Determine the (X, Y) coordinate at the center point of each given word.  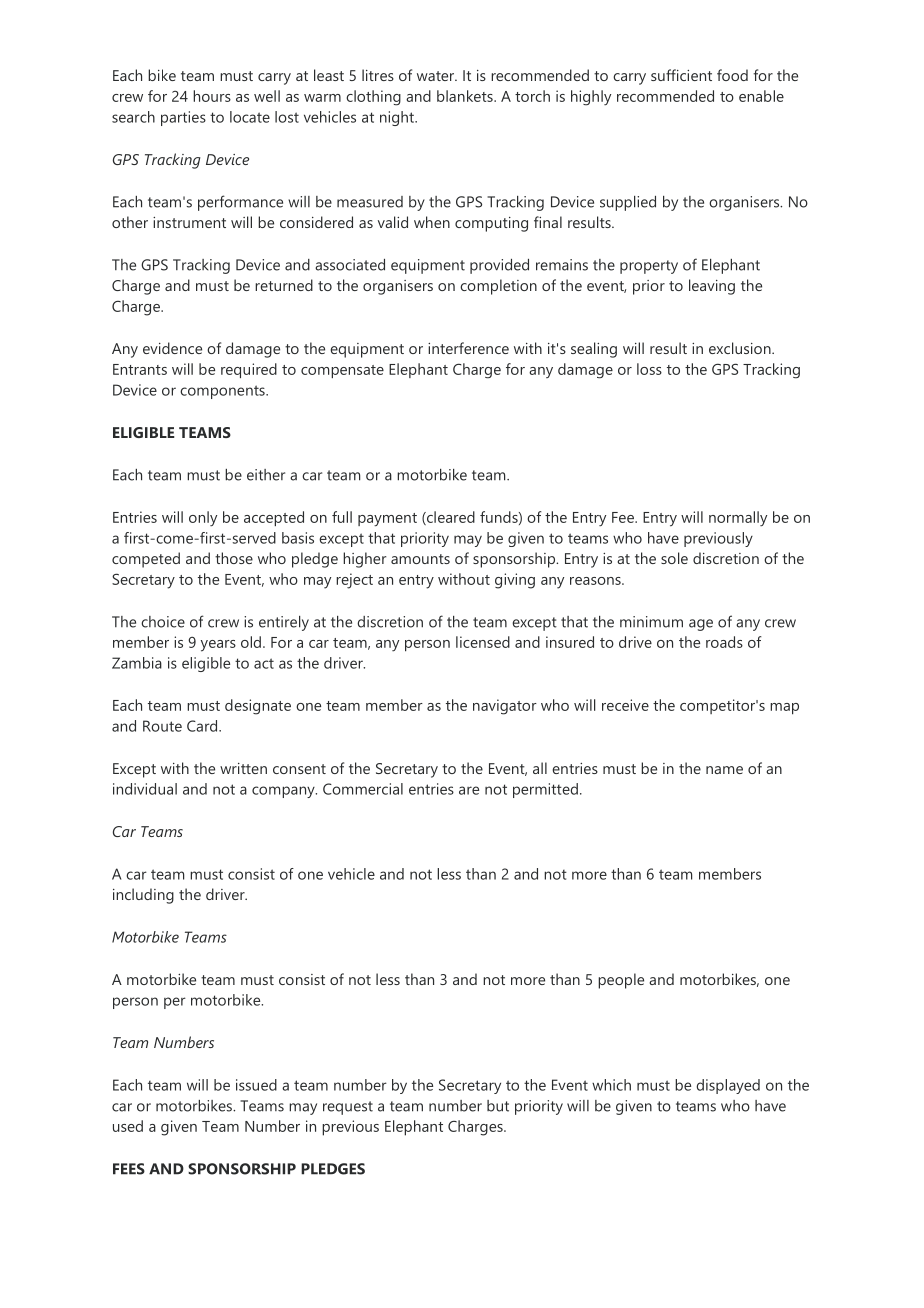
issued (256, 1085)
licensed (483, 642)
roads (724, 642)
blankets (466, 96)
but (498, 1106)
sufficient (681, 75)
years (218, 646)
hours (212, 96)
